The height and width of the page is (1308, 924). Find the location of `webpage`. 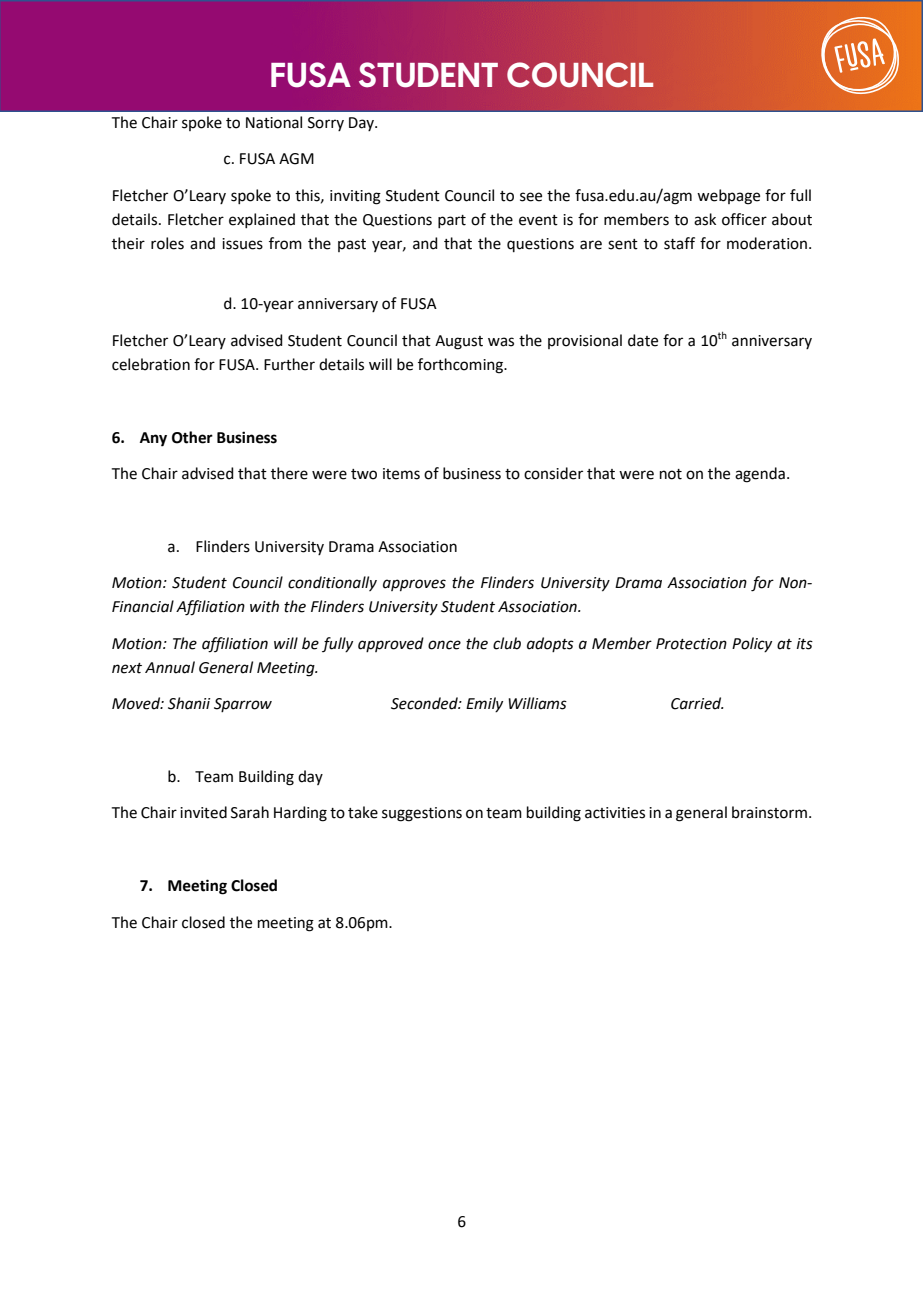

webpage is located at coordinates (728, 197).
